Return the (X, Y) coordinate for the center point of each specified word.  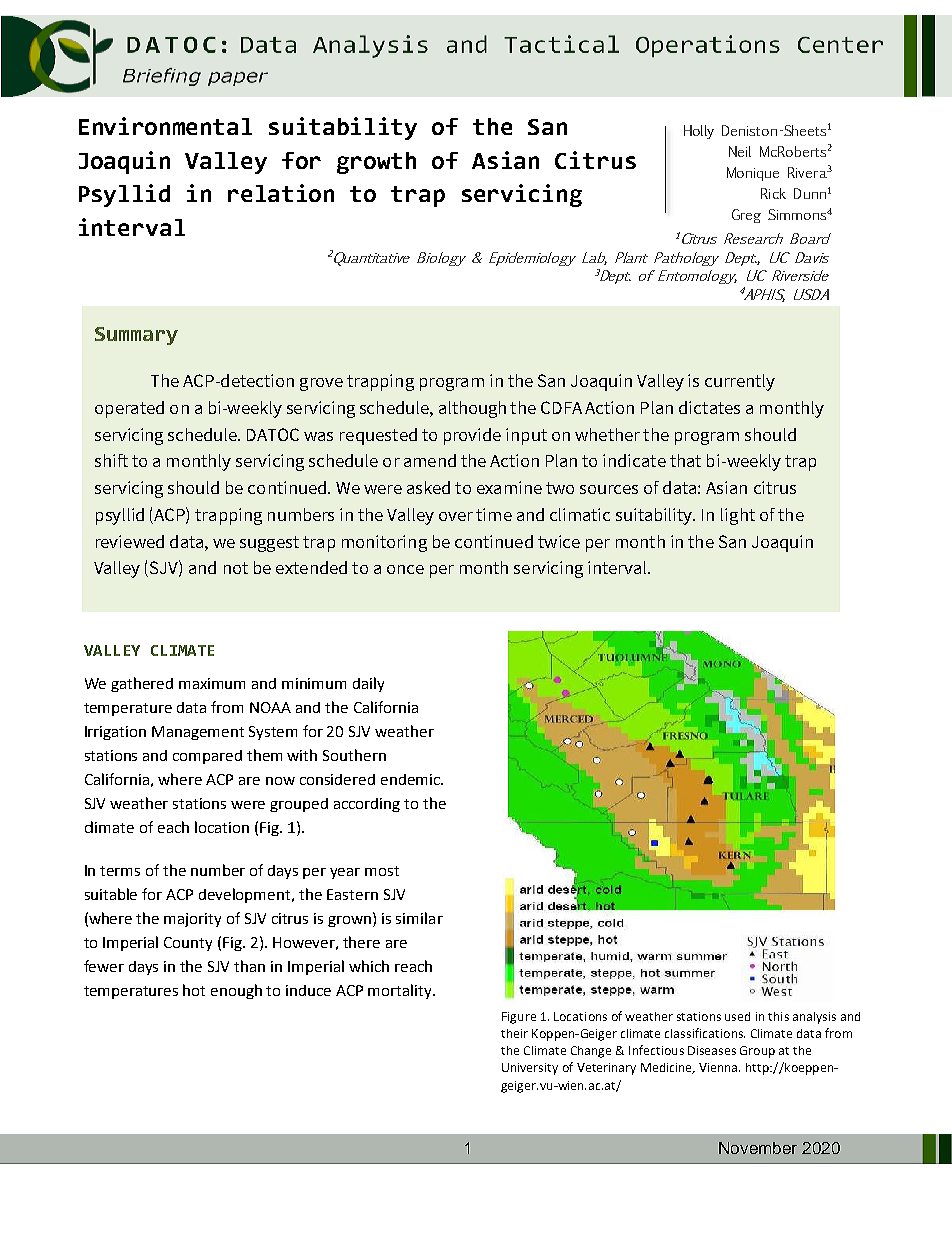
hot (194, 990)
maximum (212, 683)
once (405, 569)
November (758, 1148)
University (530, 1069)
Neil (740, 151)
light (738, 516)
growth (376, 163)
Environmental (165, 126)
